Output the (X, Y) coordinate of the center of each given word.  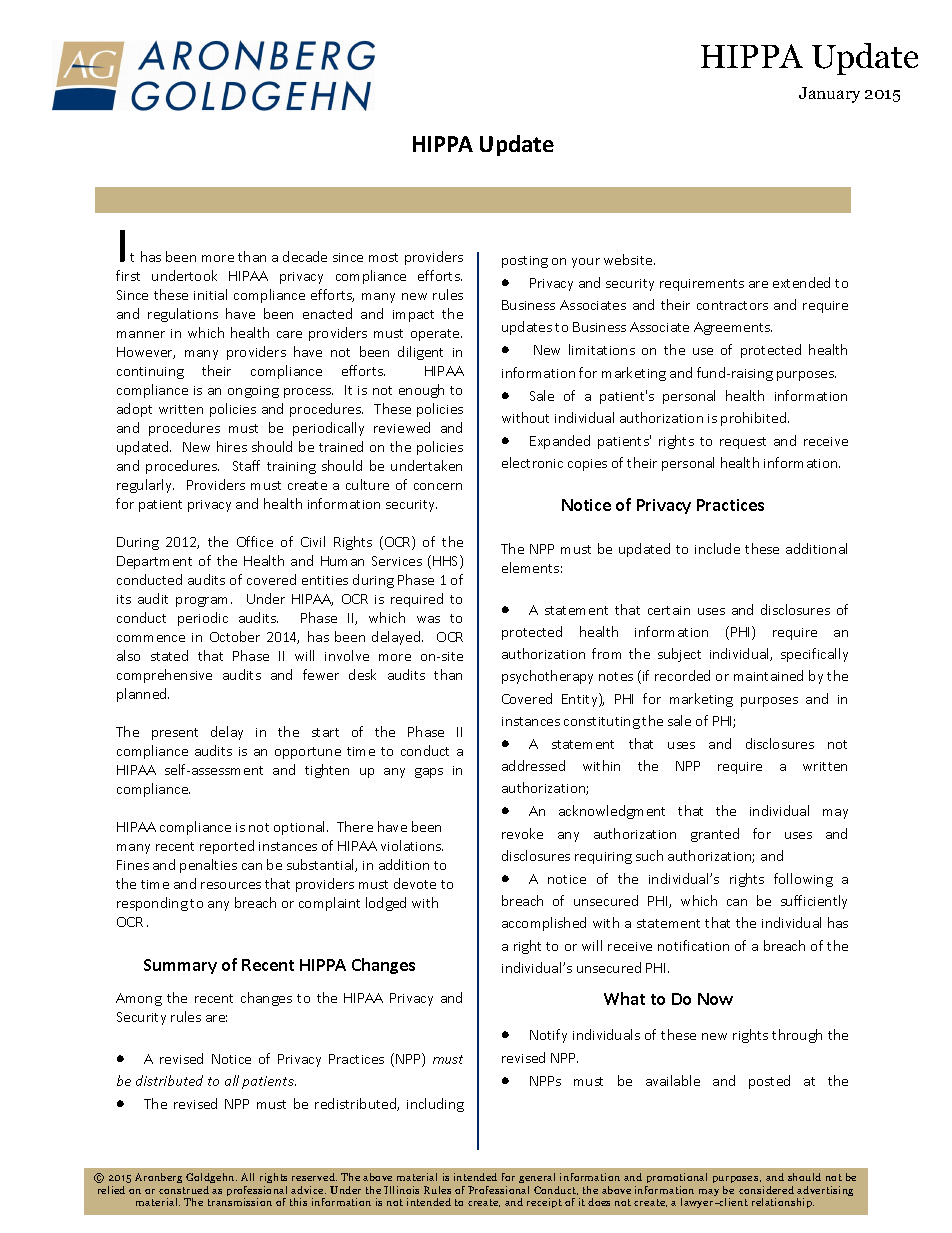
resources (231, 885)
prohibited (755, 419)
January (829, 95)
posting (525, 262)
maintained (768, 675)
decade (305, 256)
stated (169, 655)
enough (421, 391)
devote (415, 883)
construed (184, 1190)
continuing (150, 373)
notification (693, 945)
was (428, 619)
